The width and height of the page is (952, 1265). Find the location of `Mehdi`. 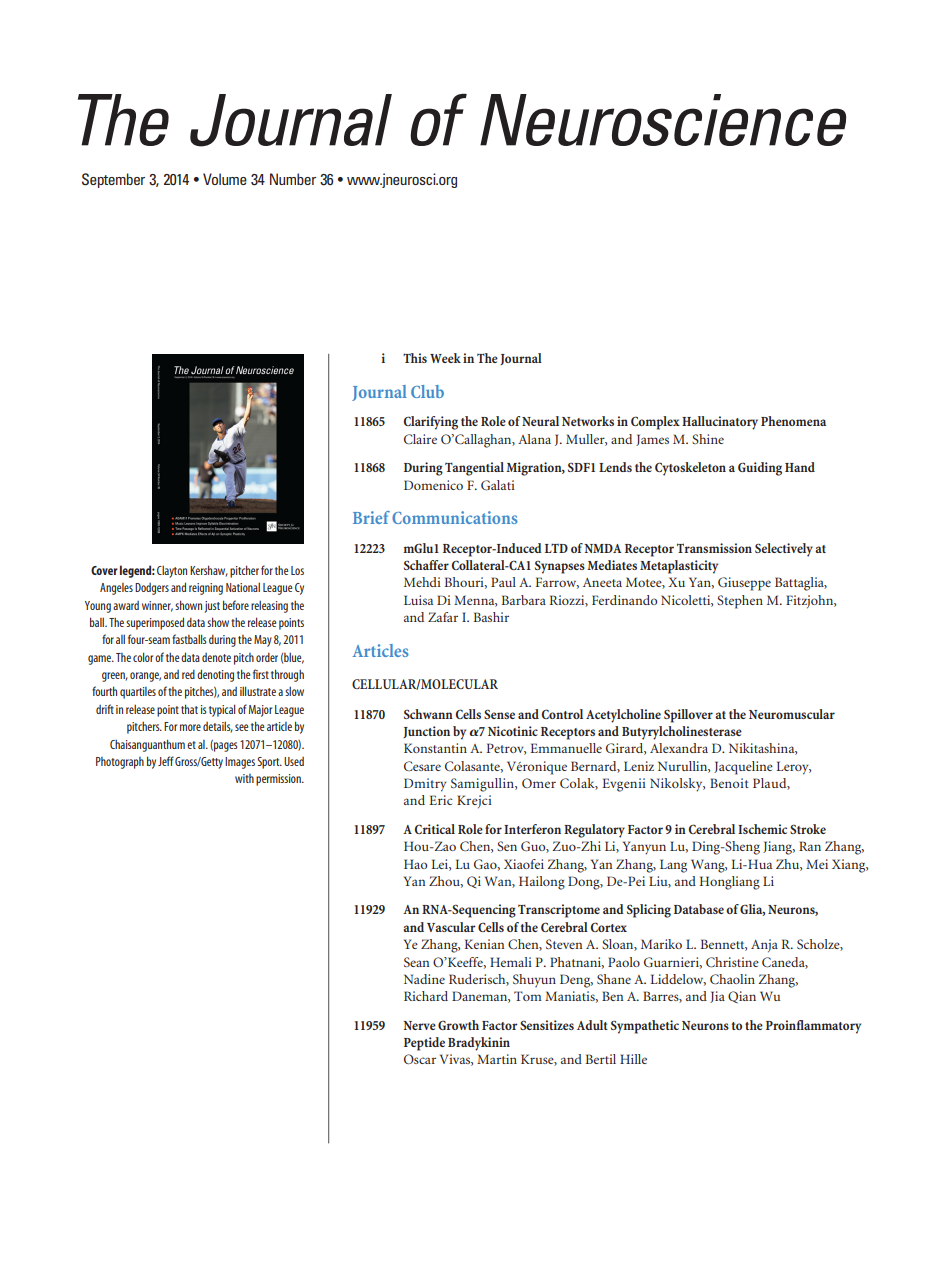

Mehdi is located at coordinates (422, 582).
